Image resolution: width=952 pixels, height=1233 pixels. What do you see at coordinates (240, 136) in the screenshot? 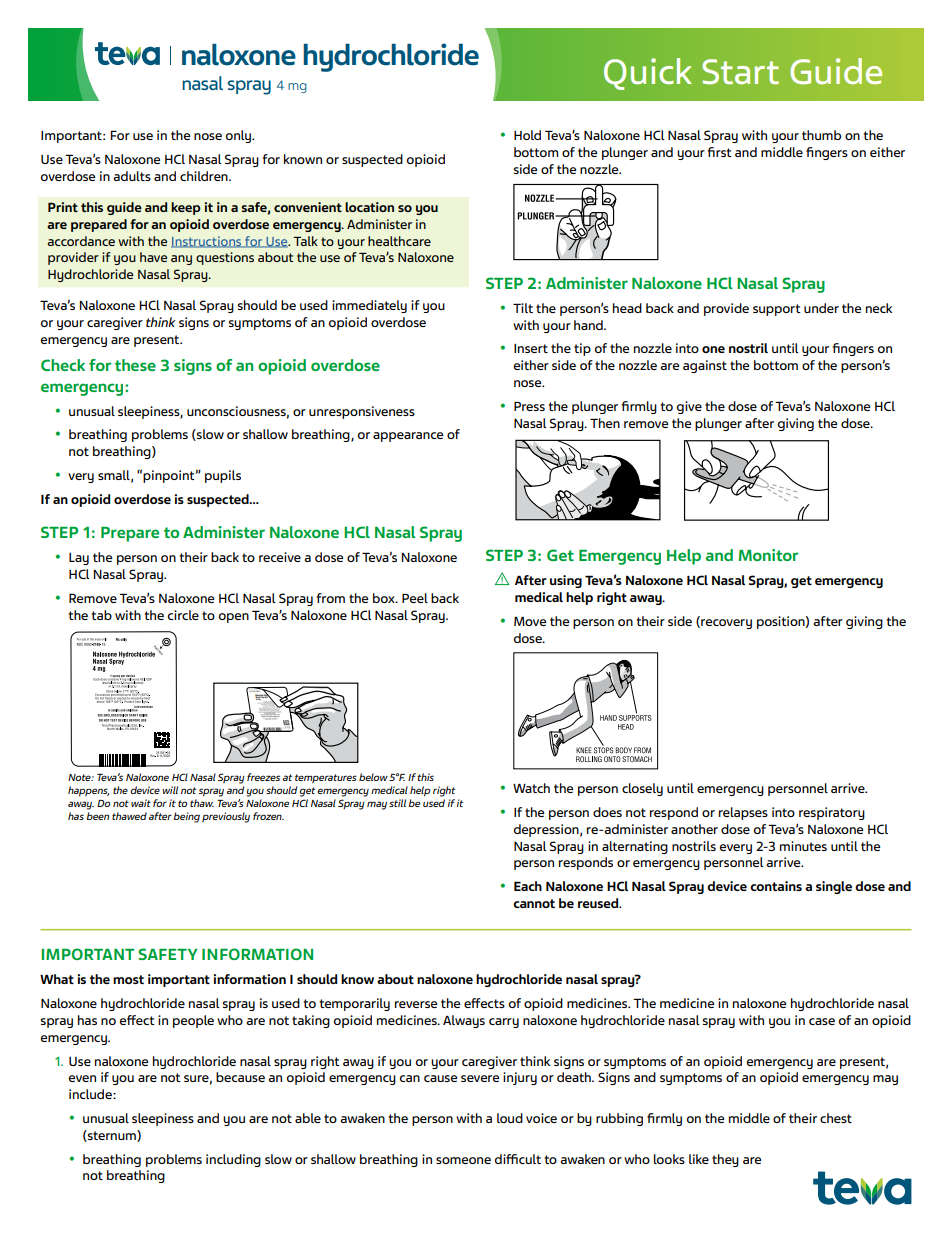
I see `only` at bounding box center [240, 136].
